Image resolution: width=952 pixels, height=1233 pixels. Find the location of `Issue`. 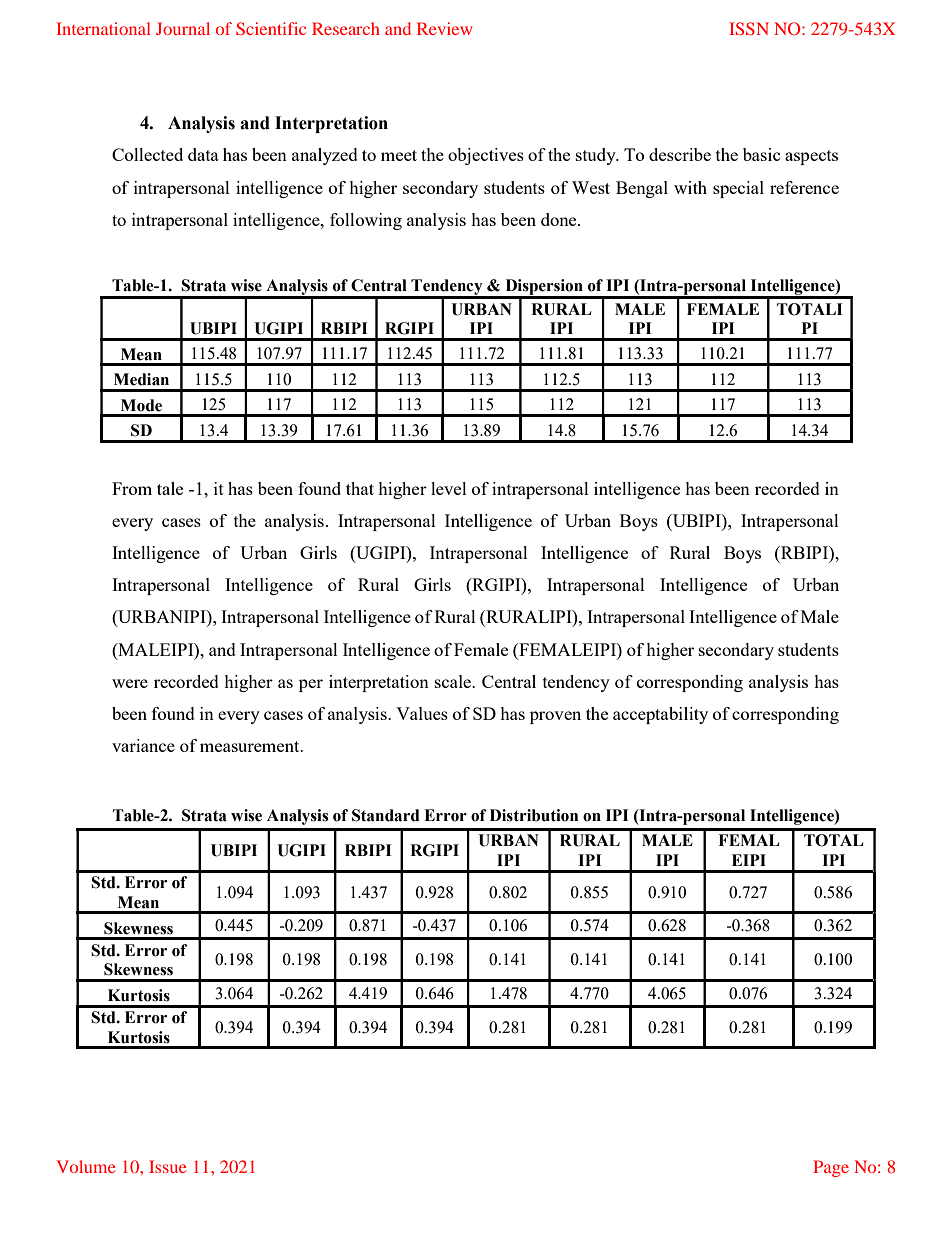

Issue is located at coordinates (168, 1166).
